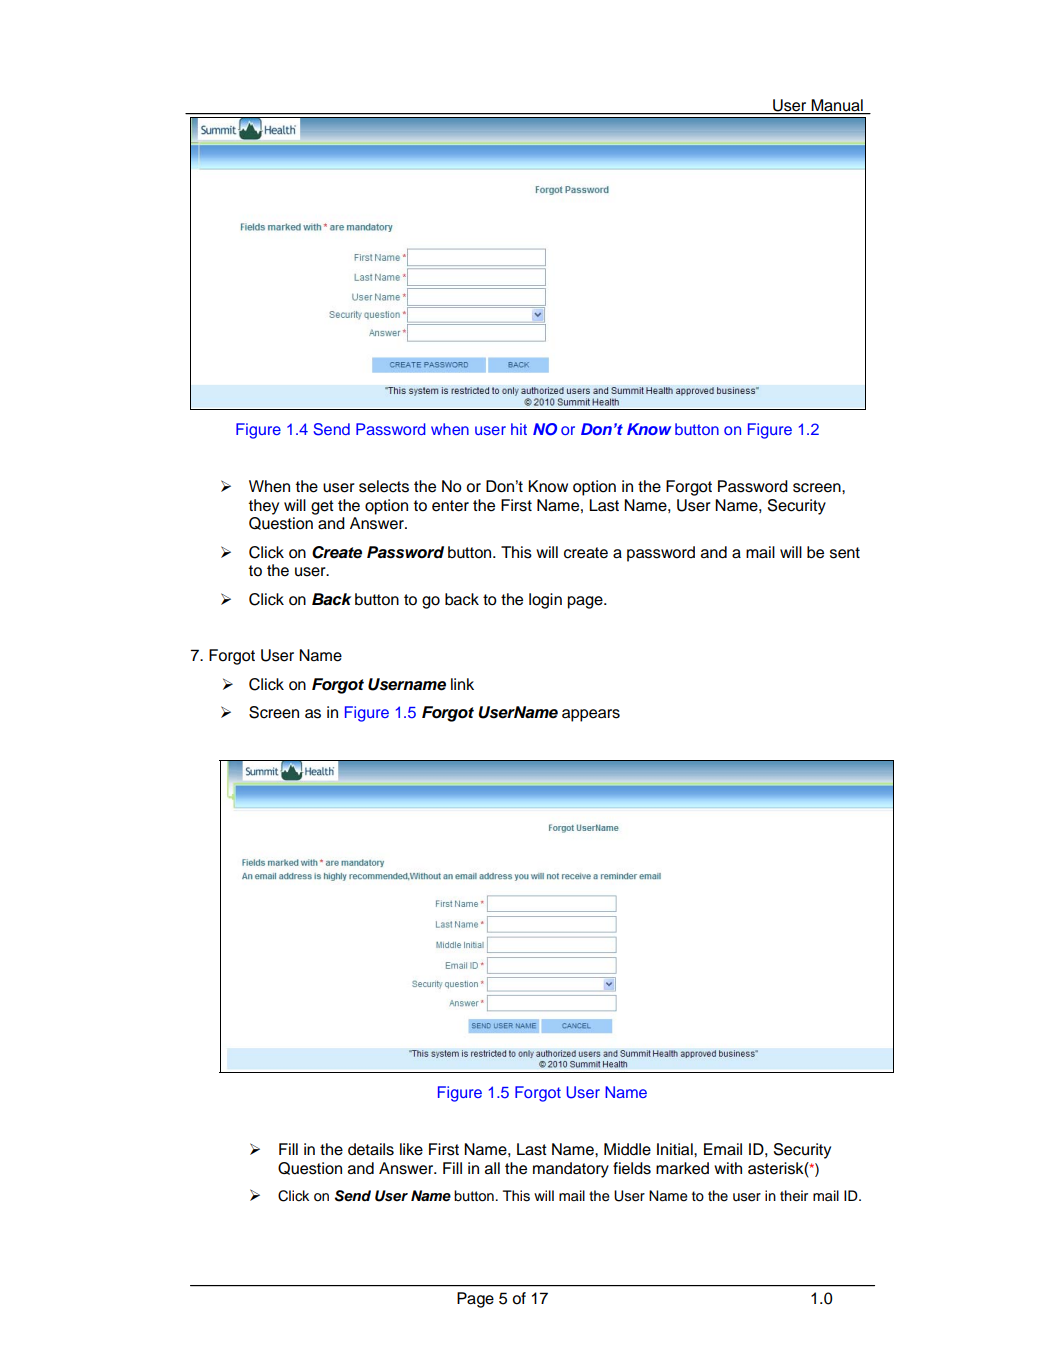  What do you see at coordinates (591, 715) in the document?
I see `appears` at bounding box center [591, 715].
